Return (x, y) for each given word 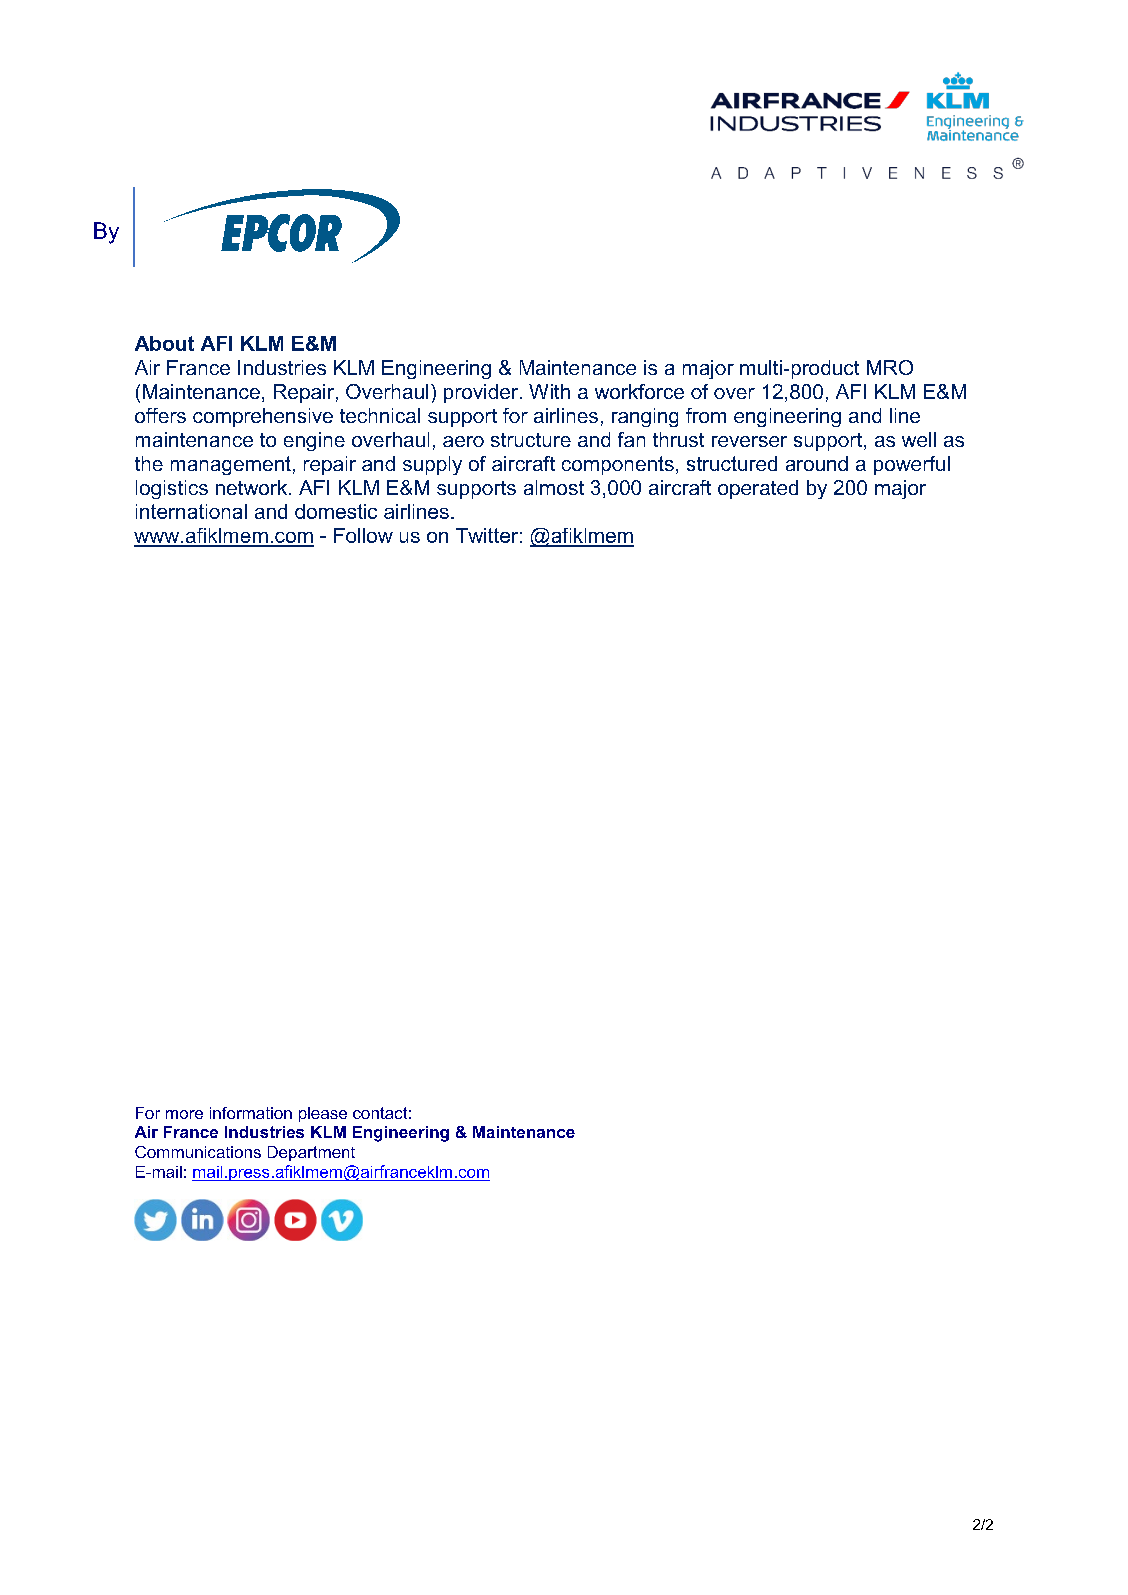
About (164, 343)
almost (554, 487)
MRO (890, 367)
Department (311, 1153)
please (323, 1114)
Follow (363, 535)
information (251, 1113)
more (184, 1114)
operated (758, 489)
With (549, 391)
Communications (198, 1152)
